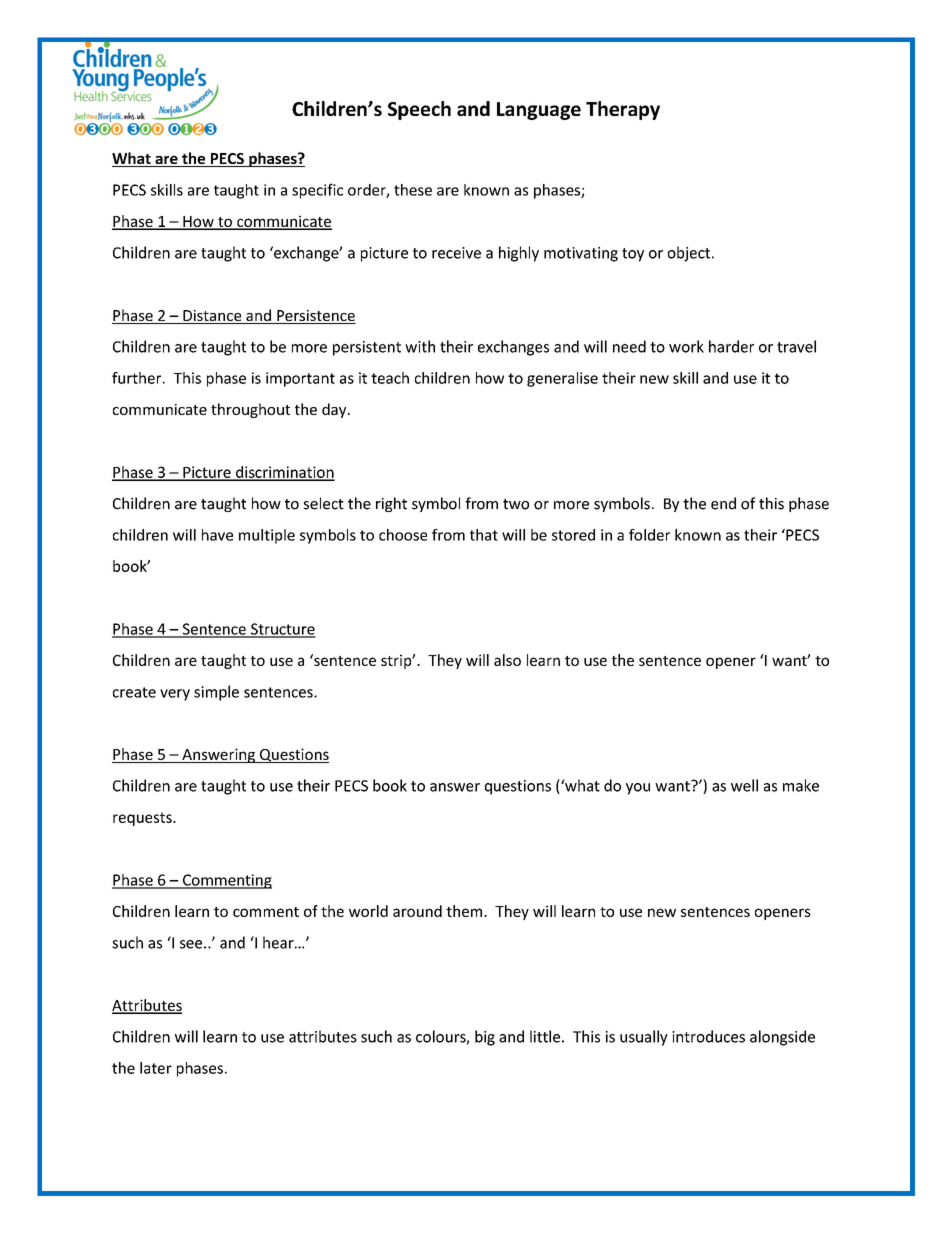 This page has width=952, height=1233. Describe the element at coordinates (419, 110) in the page. I see `Speech` at that location.
